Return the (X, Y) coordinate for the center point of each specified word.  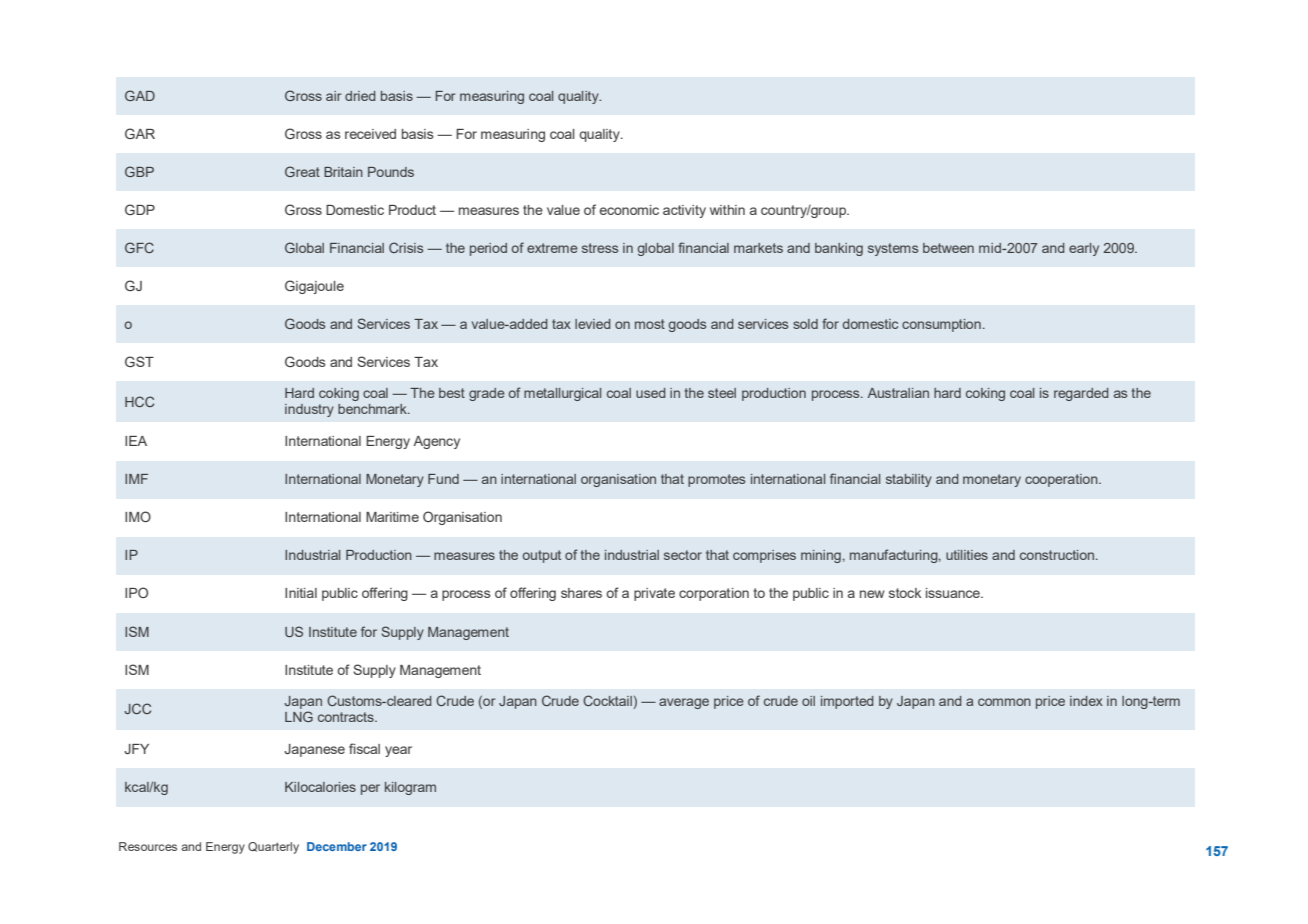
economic (629, 210)
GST (139, 361)
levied (593, 324)
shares (581, 593)
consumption (941, 325)
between (948, 248)
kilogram (410, 788)
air (334, 96)
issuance (954, 593)
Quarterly (273, 848)
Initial (301, 593)
